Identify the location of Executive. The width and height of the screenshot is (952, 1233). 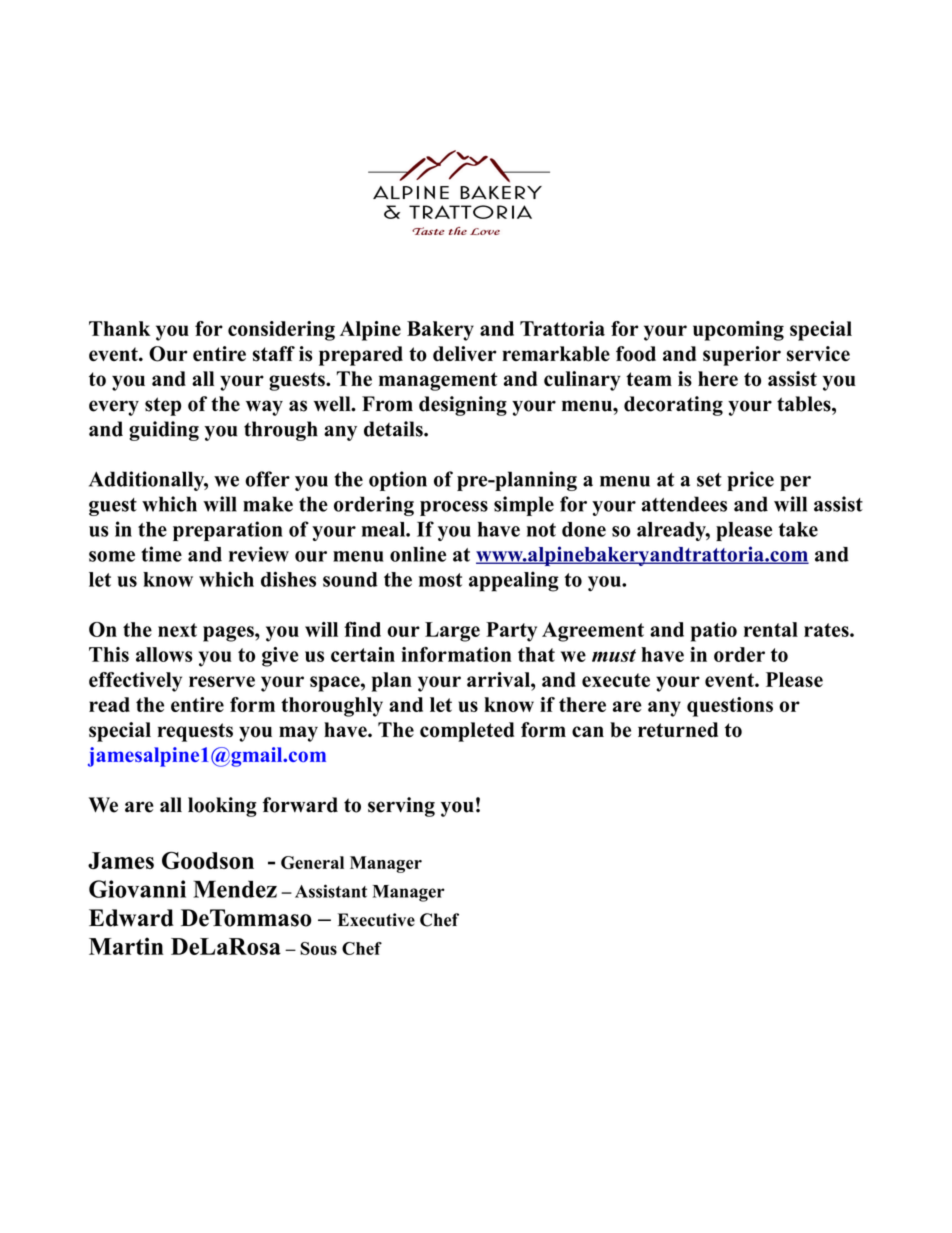
(376, 920).
